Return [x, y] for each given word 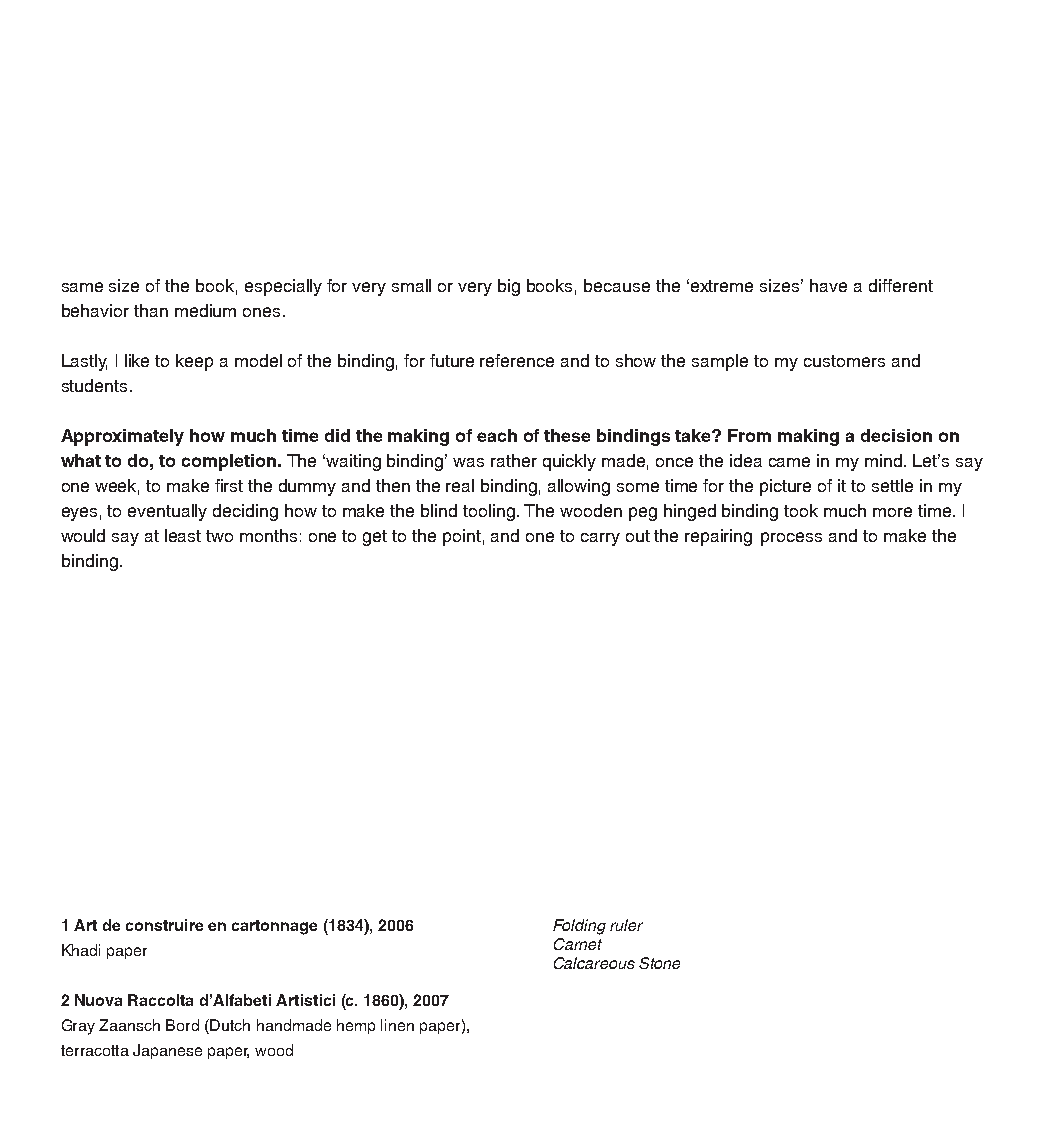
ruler [626, 925]
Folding [579, 927]
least [183, 535]
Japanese [167, 1051]
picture [785, 487]
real [460, 485]
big [509, 287]
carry [600, 539]
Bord [182, 1025]
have [828, 285]
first [229, 485]
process [791, 539]
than [151, 310]
